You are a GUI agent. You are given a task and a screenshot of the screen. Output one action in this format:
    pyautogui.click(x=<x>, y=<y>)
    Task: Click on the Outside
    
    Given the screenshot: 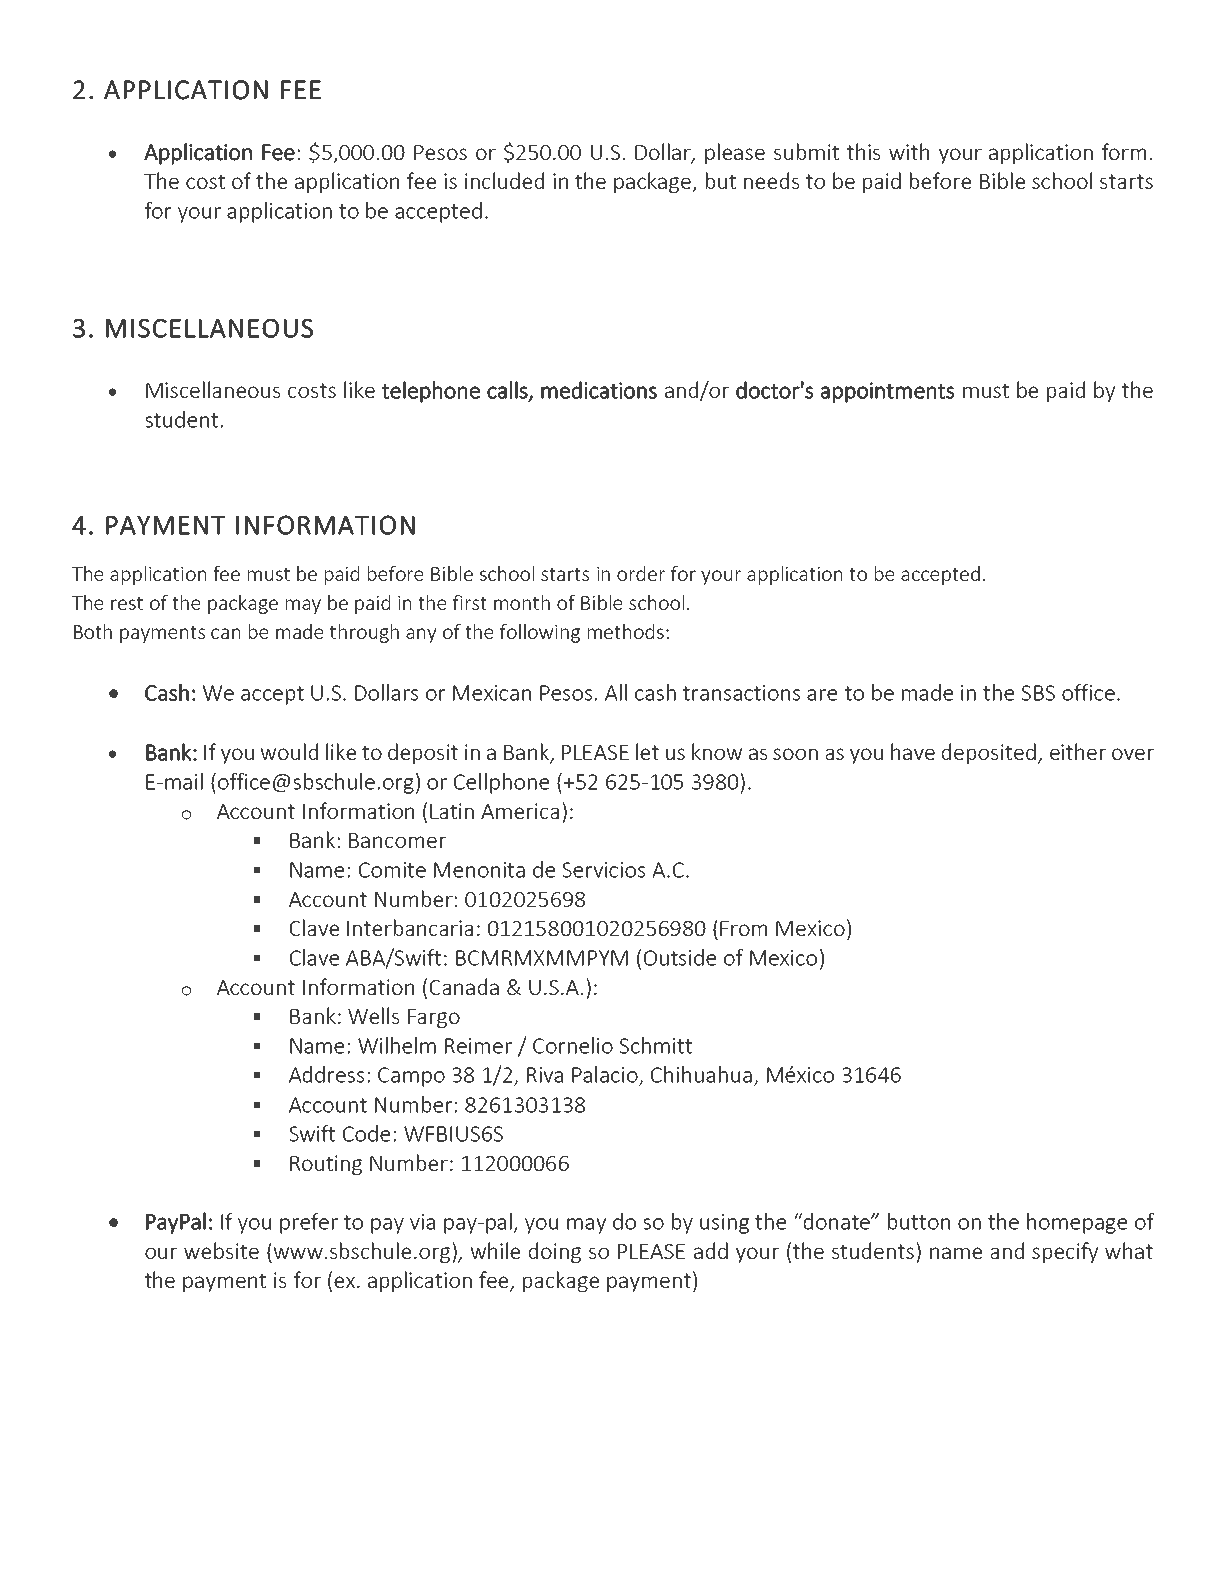 What is the action you would take?
    pyautogui.click(x=680, y=957)
